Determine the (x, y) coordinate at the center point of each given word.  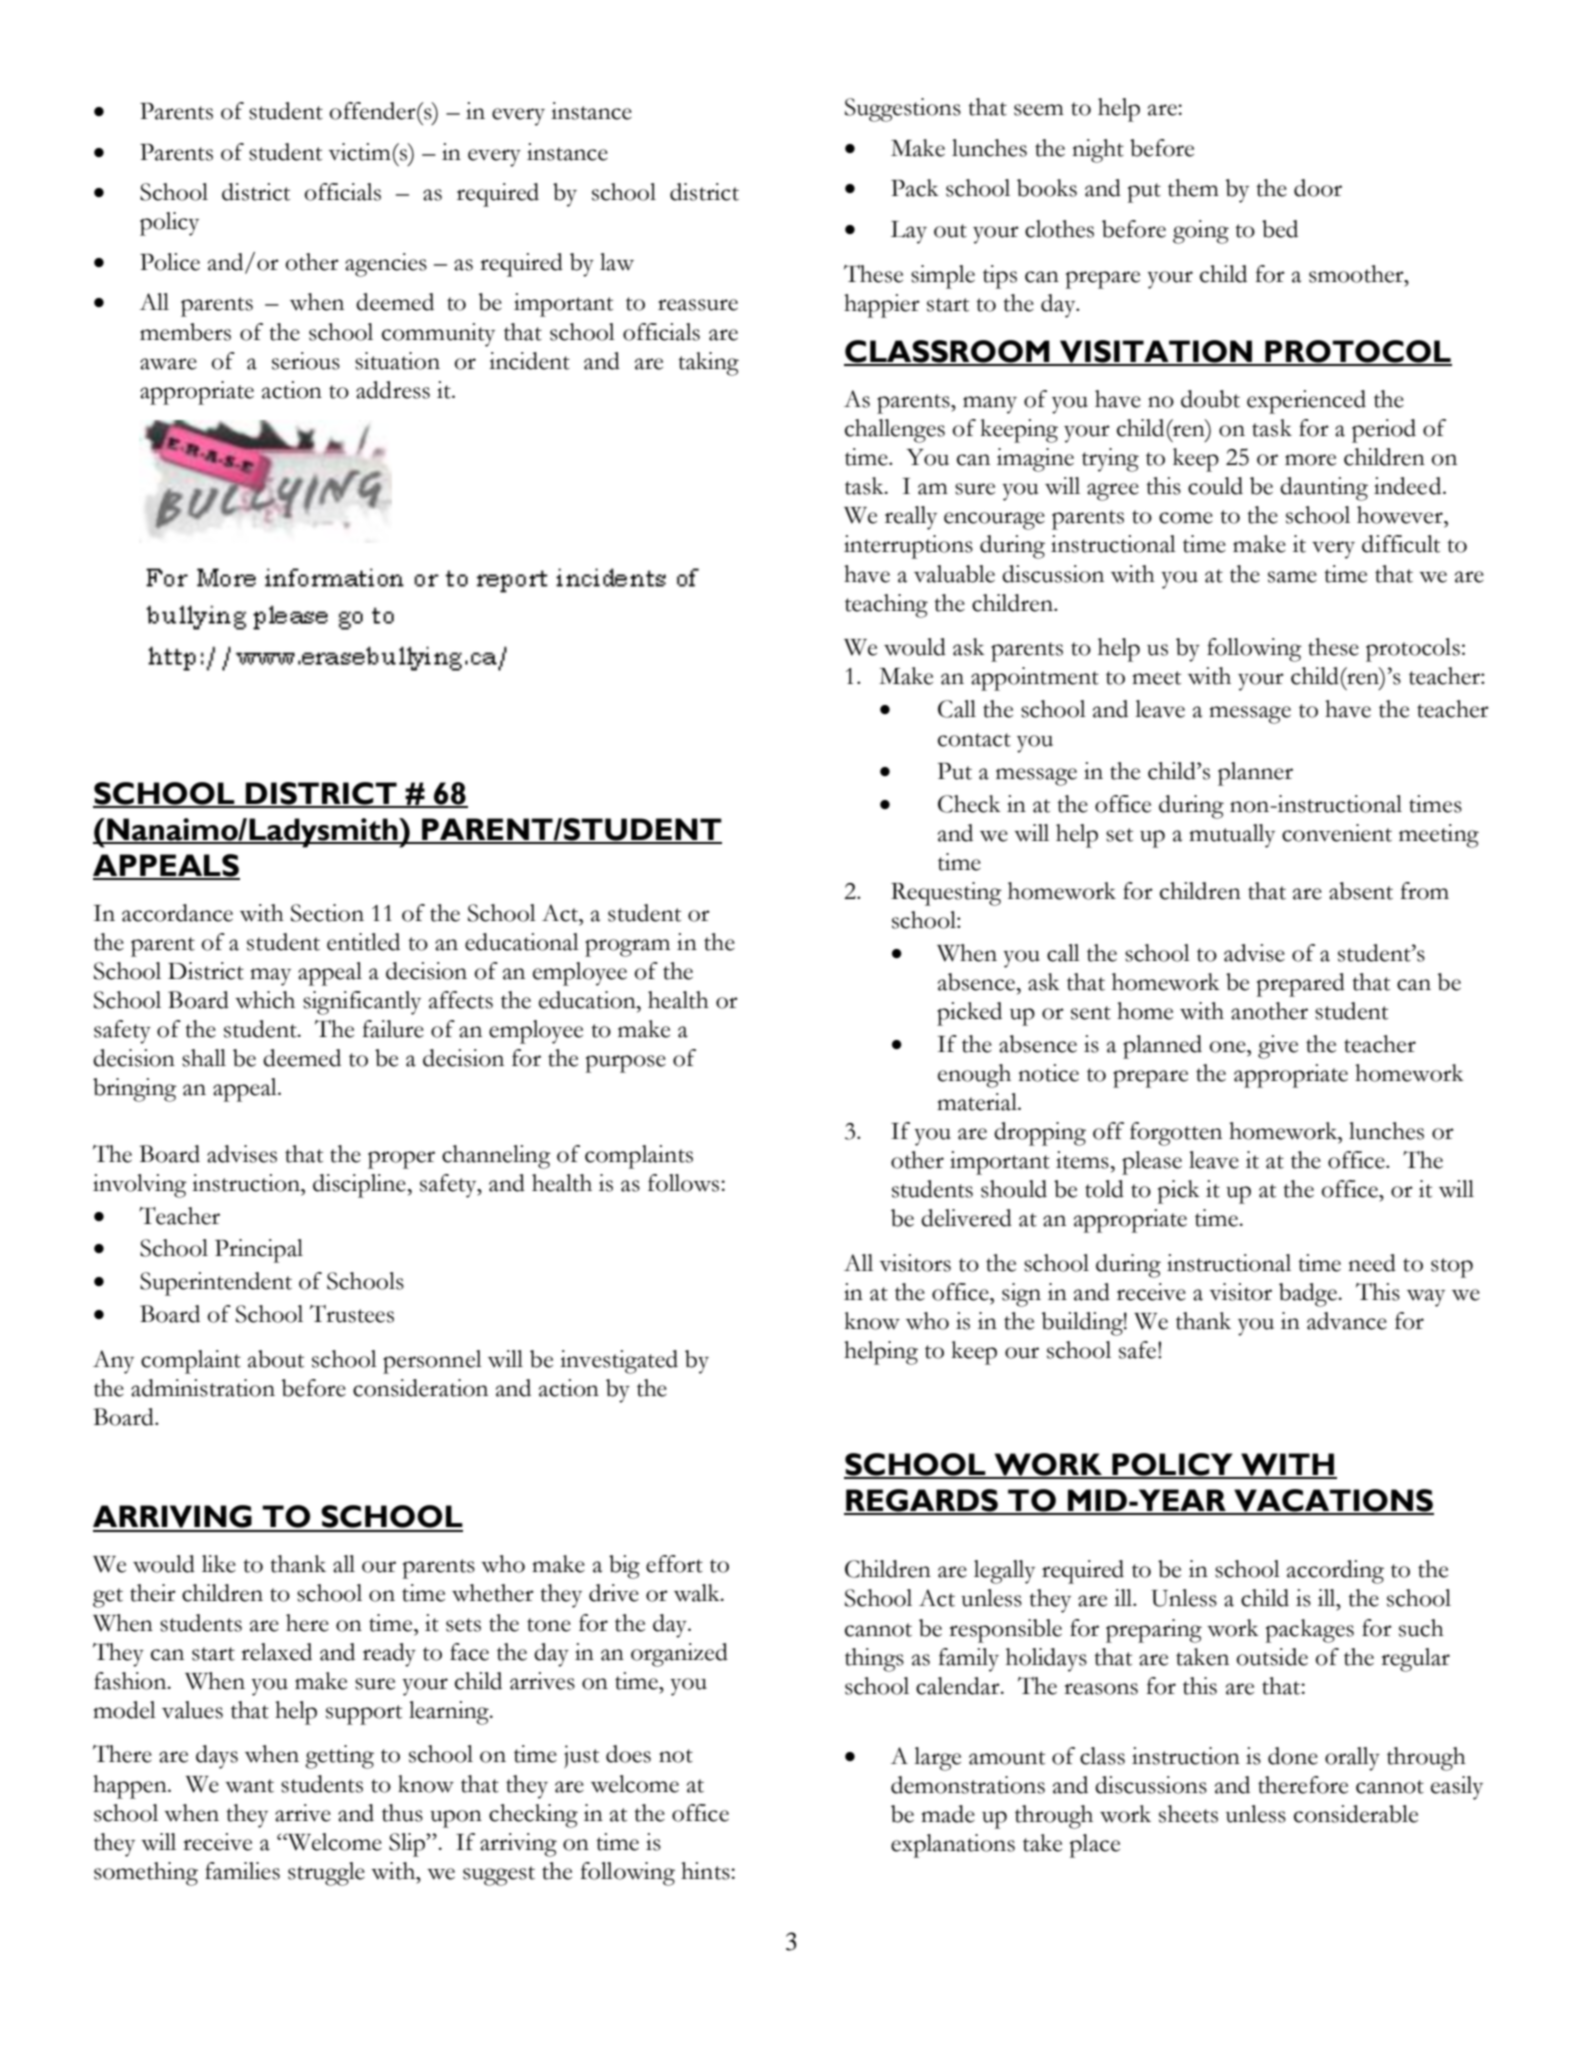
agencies (386, 265)
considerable (1356, 1814)
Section (327, 913)
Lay (909, 232)
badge (1309, 1295)
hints (706, 1871)
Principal (259, 1251)
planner (1255, 774)
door (1318, 188)
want (249, 1786)
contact (974, 740)
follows (685, 1183)
